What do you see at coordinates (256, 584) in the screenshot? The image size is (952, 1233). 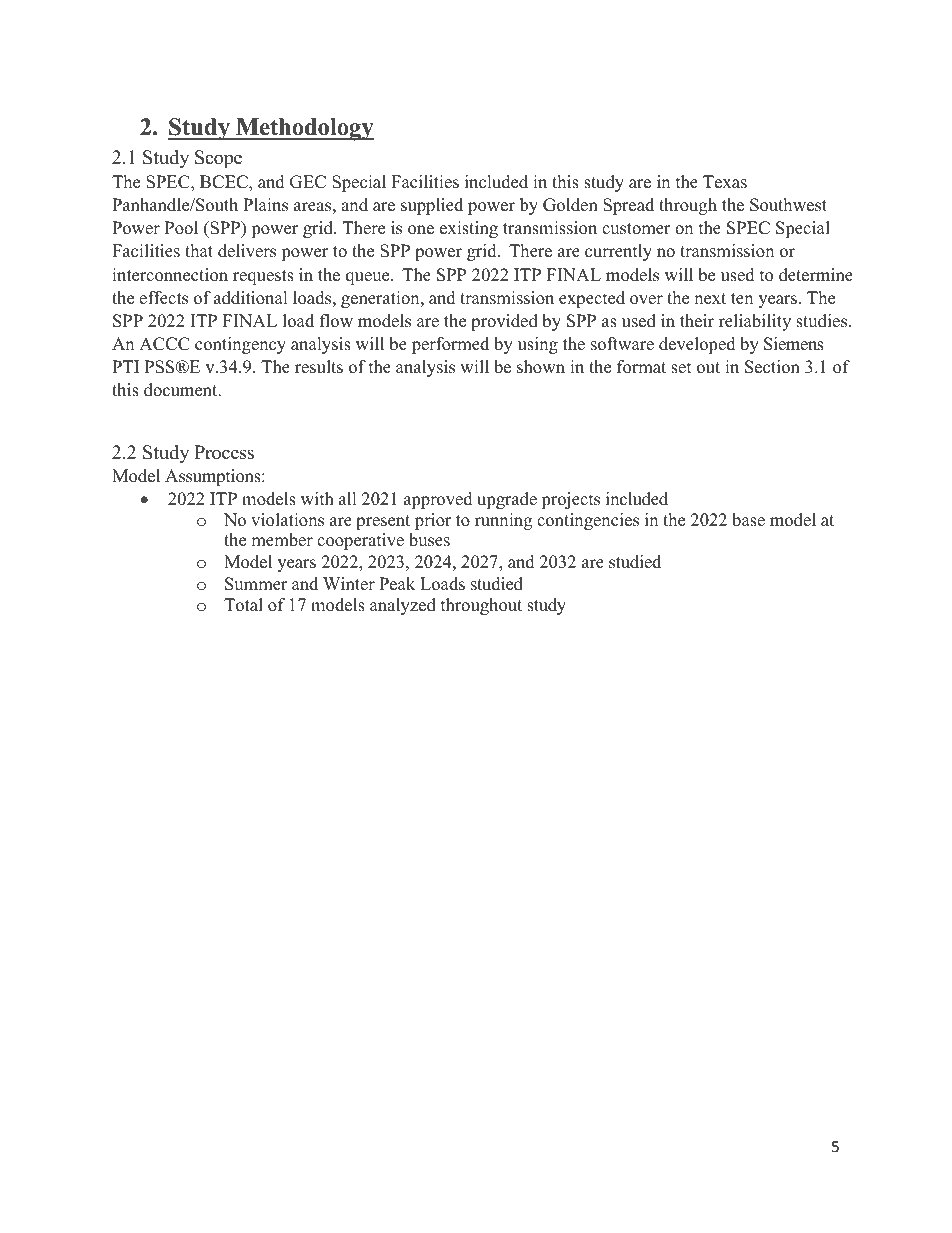 I see `Summer` at bounding box center [256, 584].
